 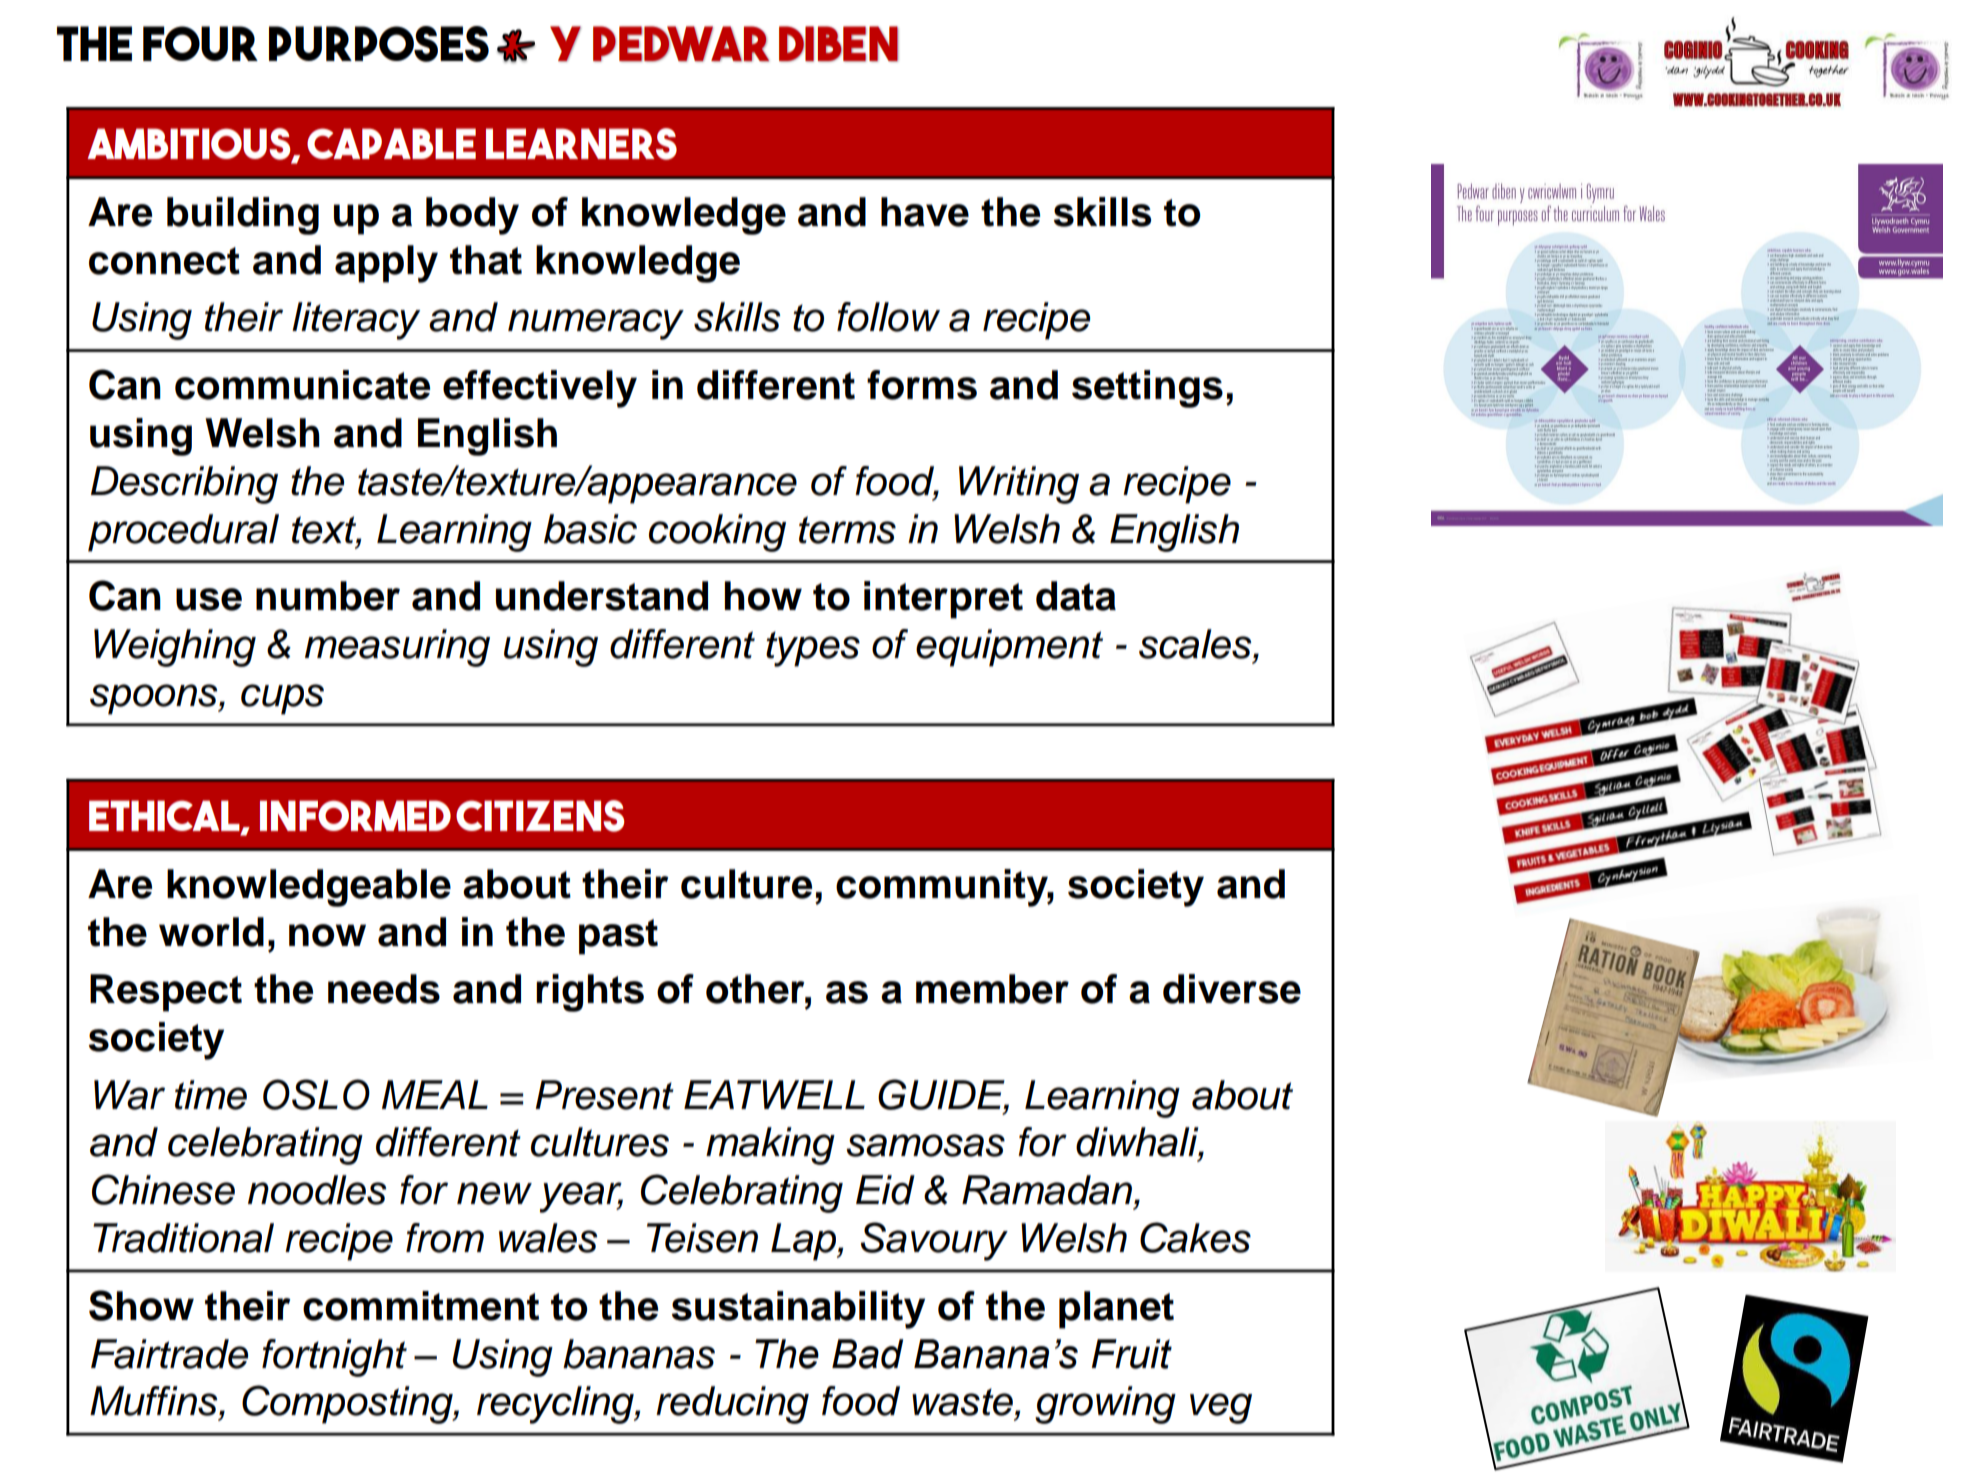 What do you see at coordinates (925, 212) in the screenshot?
I see `have` at bounding box center [925, 212].
